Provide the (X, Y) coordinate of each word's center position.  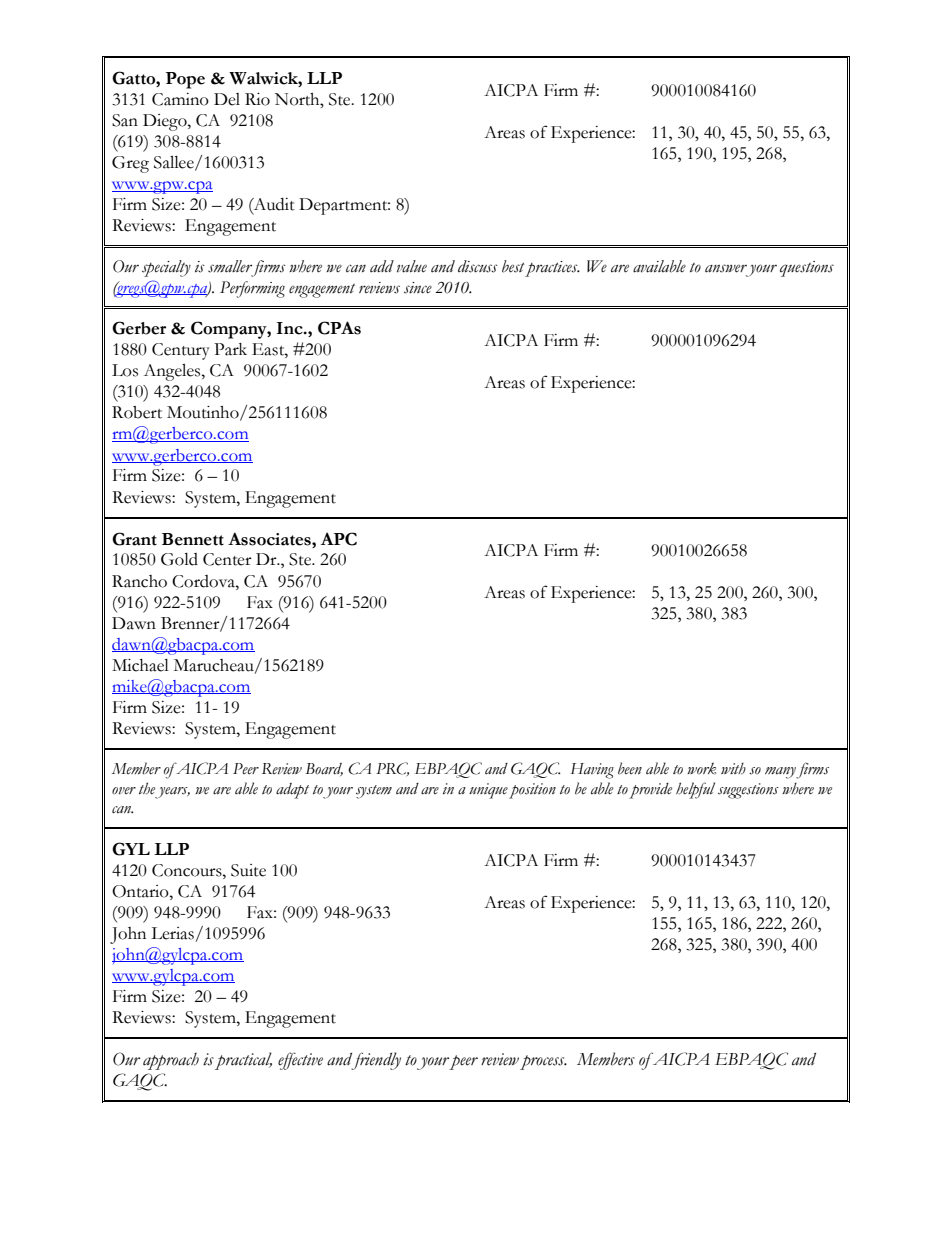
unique (488, 791)
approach (171, 1061)
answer (726, 268)
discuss (478, 266)
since (418, 288)
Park (230, 349)
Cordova (204, 581)
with (733, 768)
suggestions (748, 791)
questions (807, 269)
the (147, 788)
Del (227, 99)
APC (339, 539)
